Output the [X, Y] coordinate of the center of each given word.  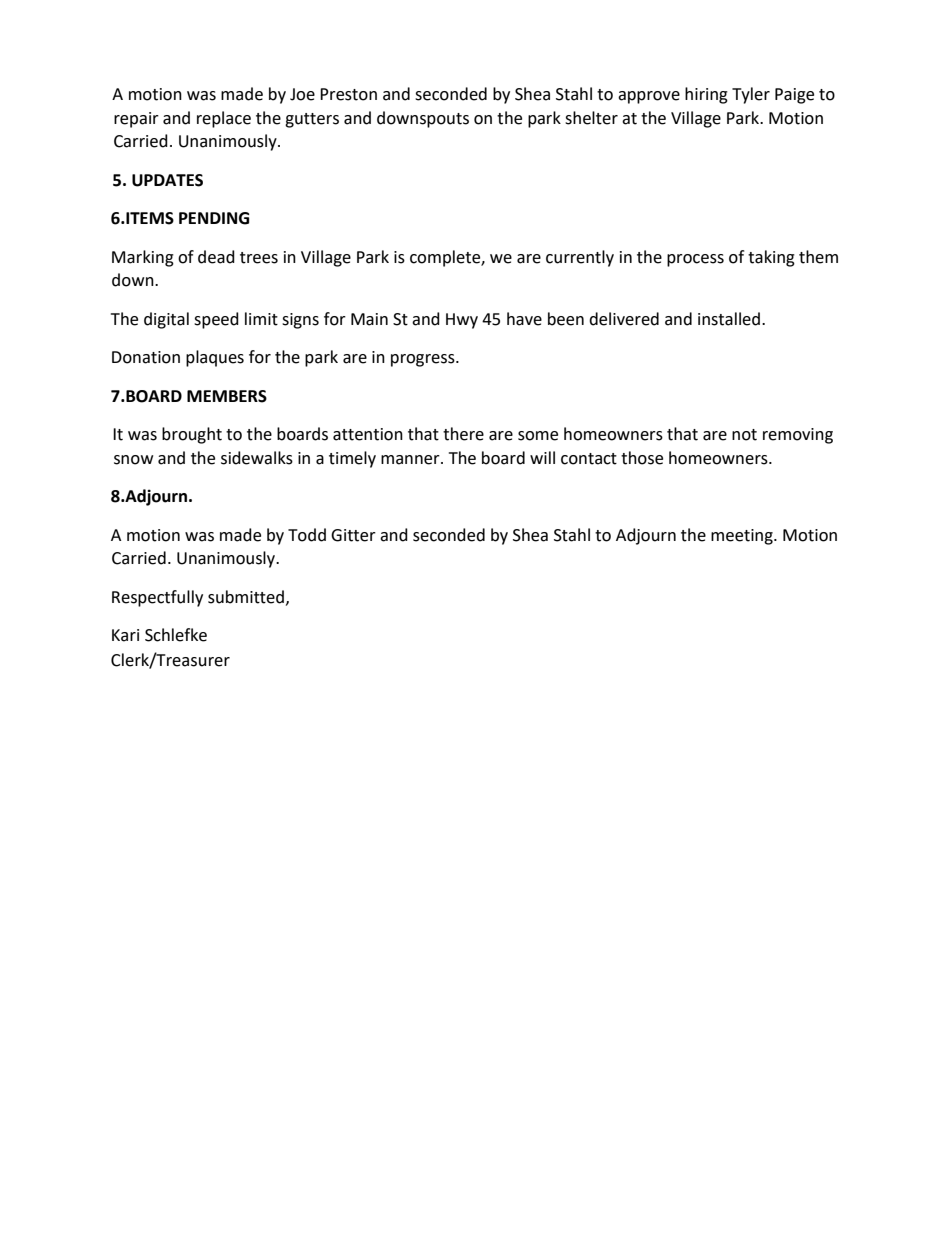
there [463, 434]
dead [216, 257]
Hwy [462, 321]
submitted [246, 597]
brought [192, 435]
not [744, 435]
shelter [591, 118]
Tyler [751, 95]
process [695, 260]
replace [224, 119]
